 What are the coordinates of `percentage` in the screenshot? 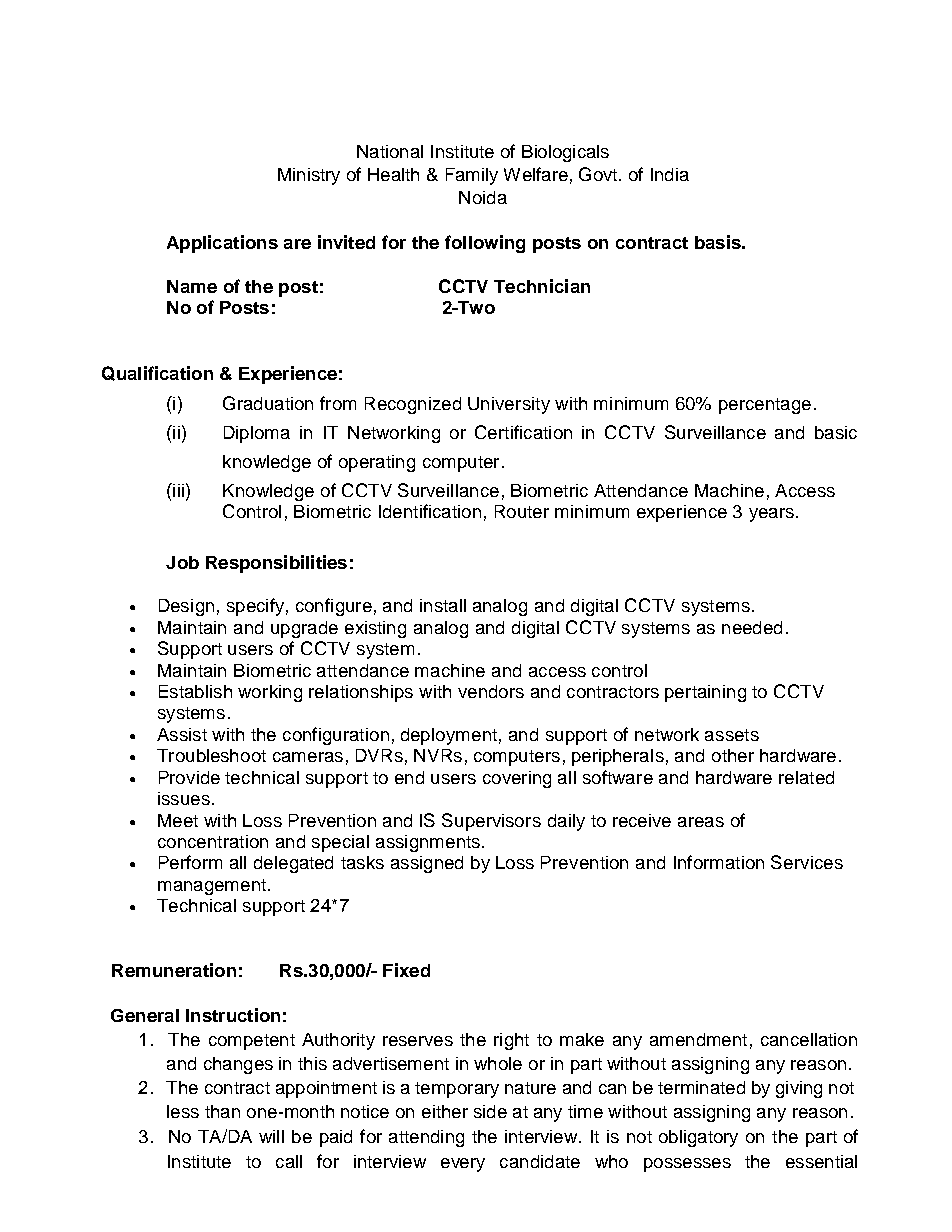 It's located at (765, 406).
